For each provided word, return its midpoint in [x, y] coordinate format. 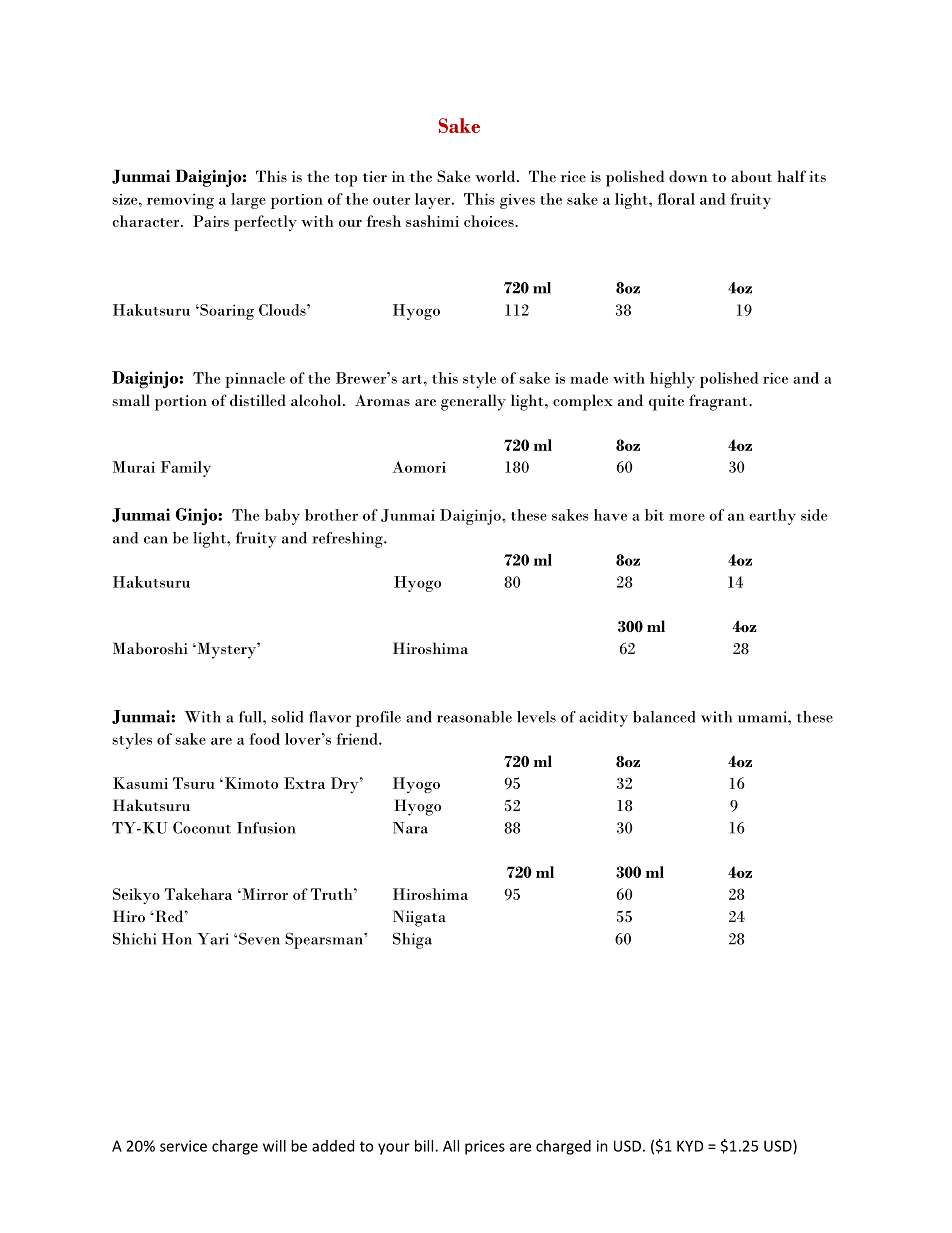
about [751, 176]
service [183, 1146]
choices [490, 221]
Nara [410, 828]
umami [763, 717]
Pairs [211, 221]
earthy [772, 517]
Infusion [266, 828]
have [610, 515]
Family [186, 469]
